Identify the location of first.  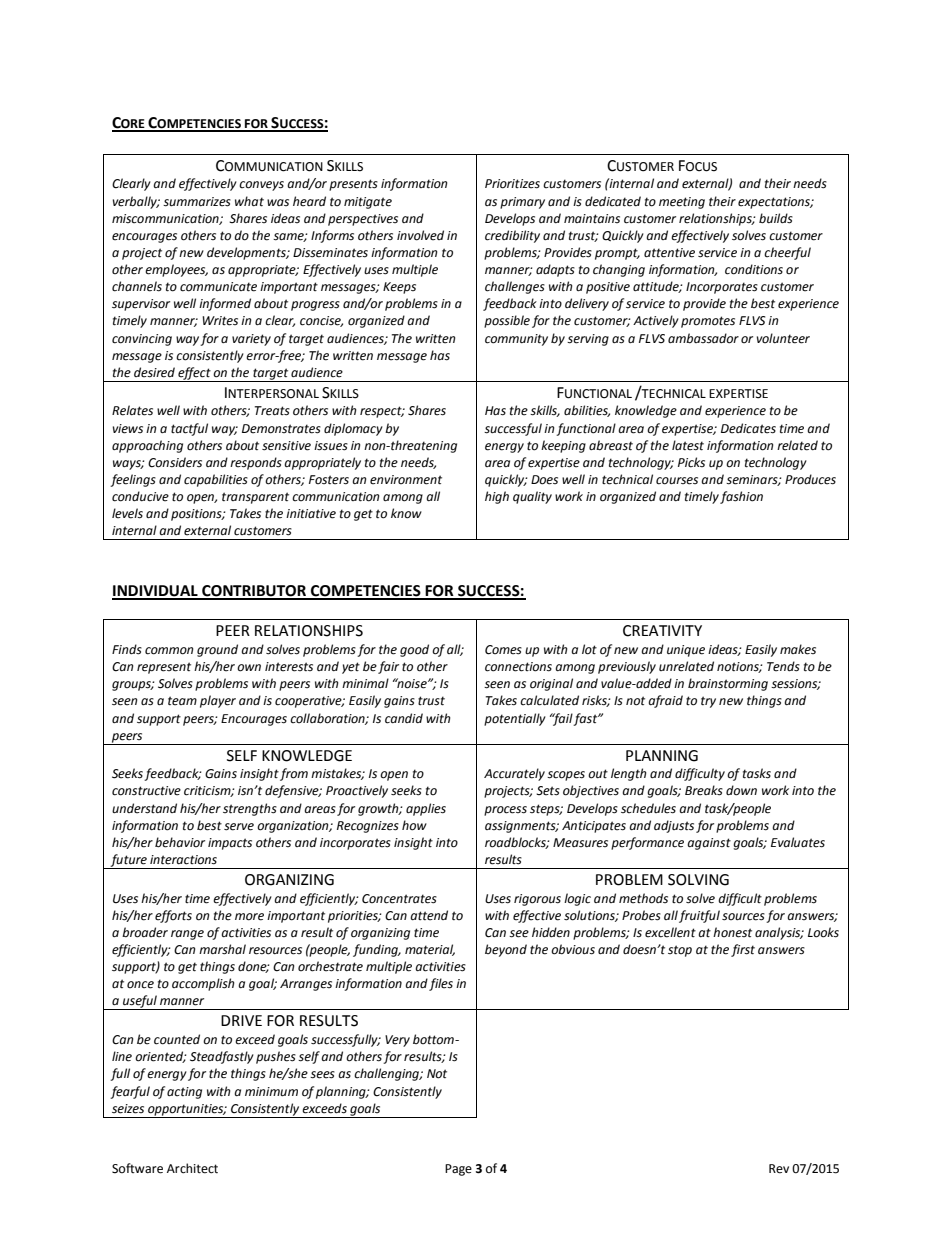
(743, 950).
